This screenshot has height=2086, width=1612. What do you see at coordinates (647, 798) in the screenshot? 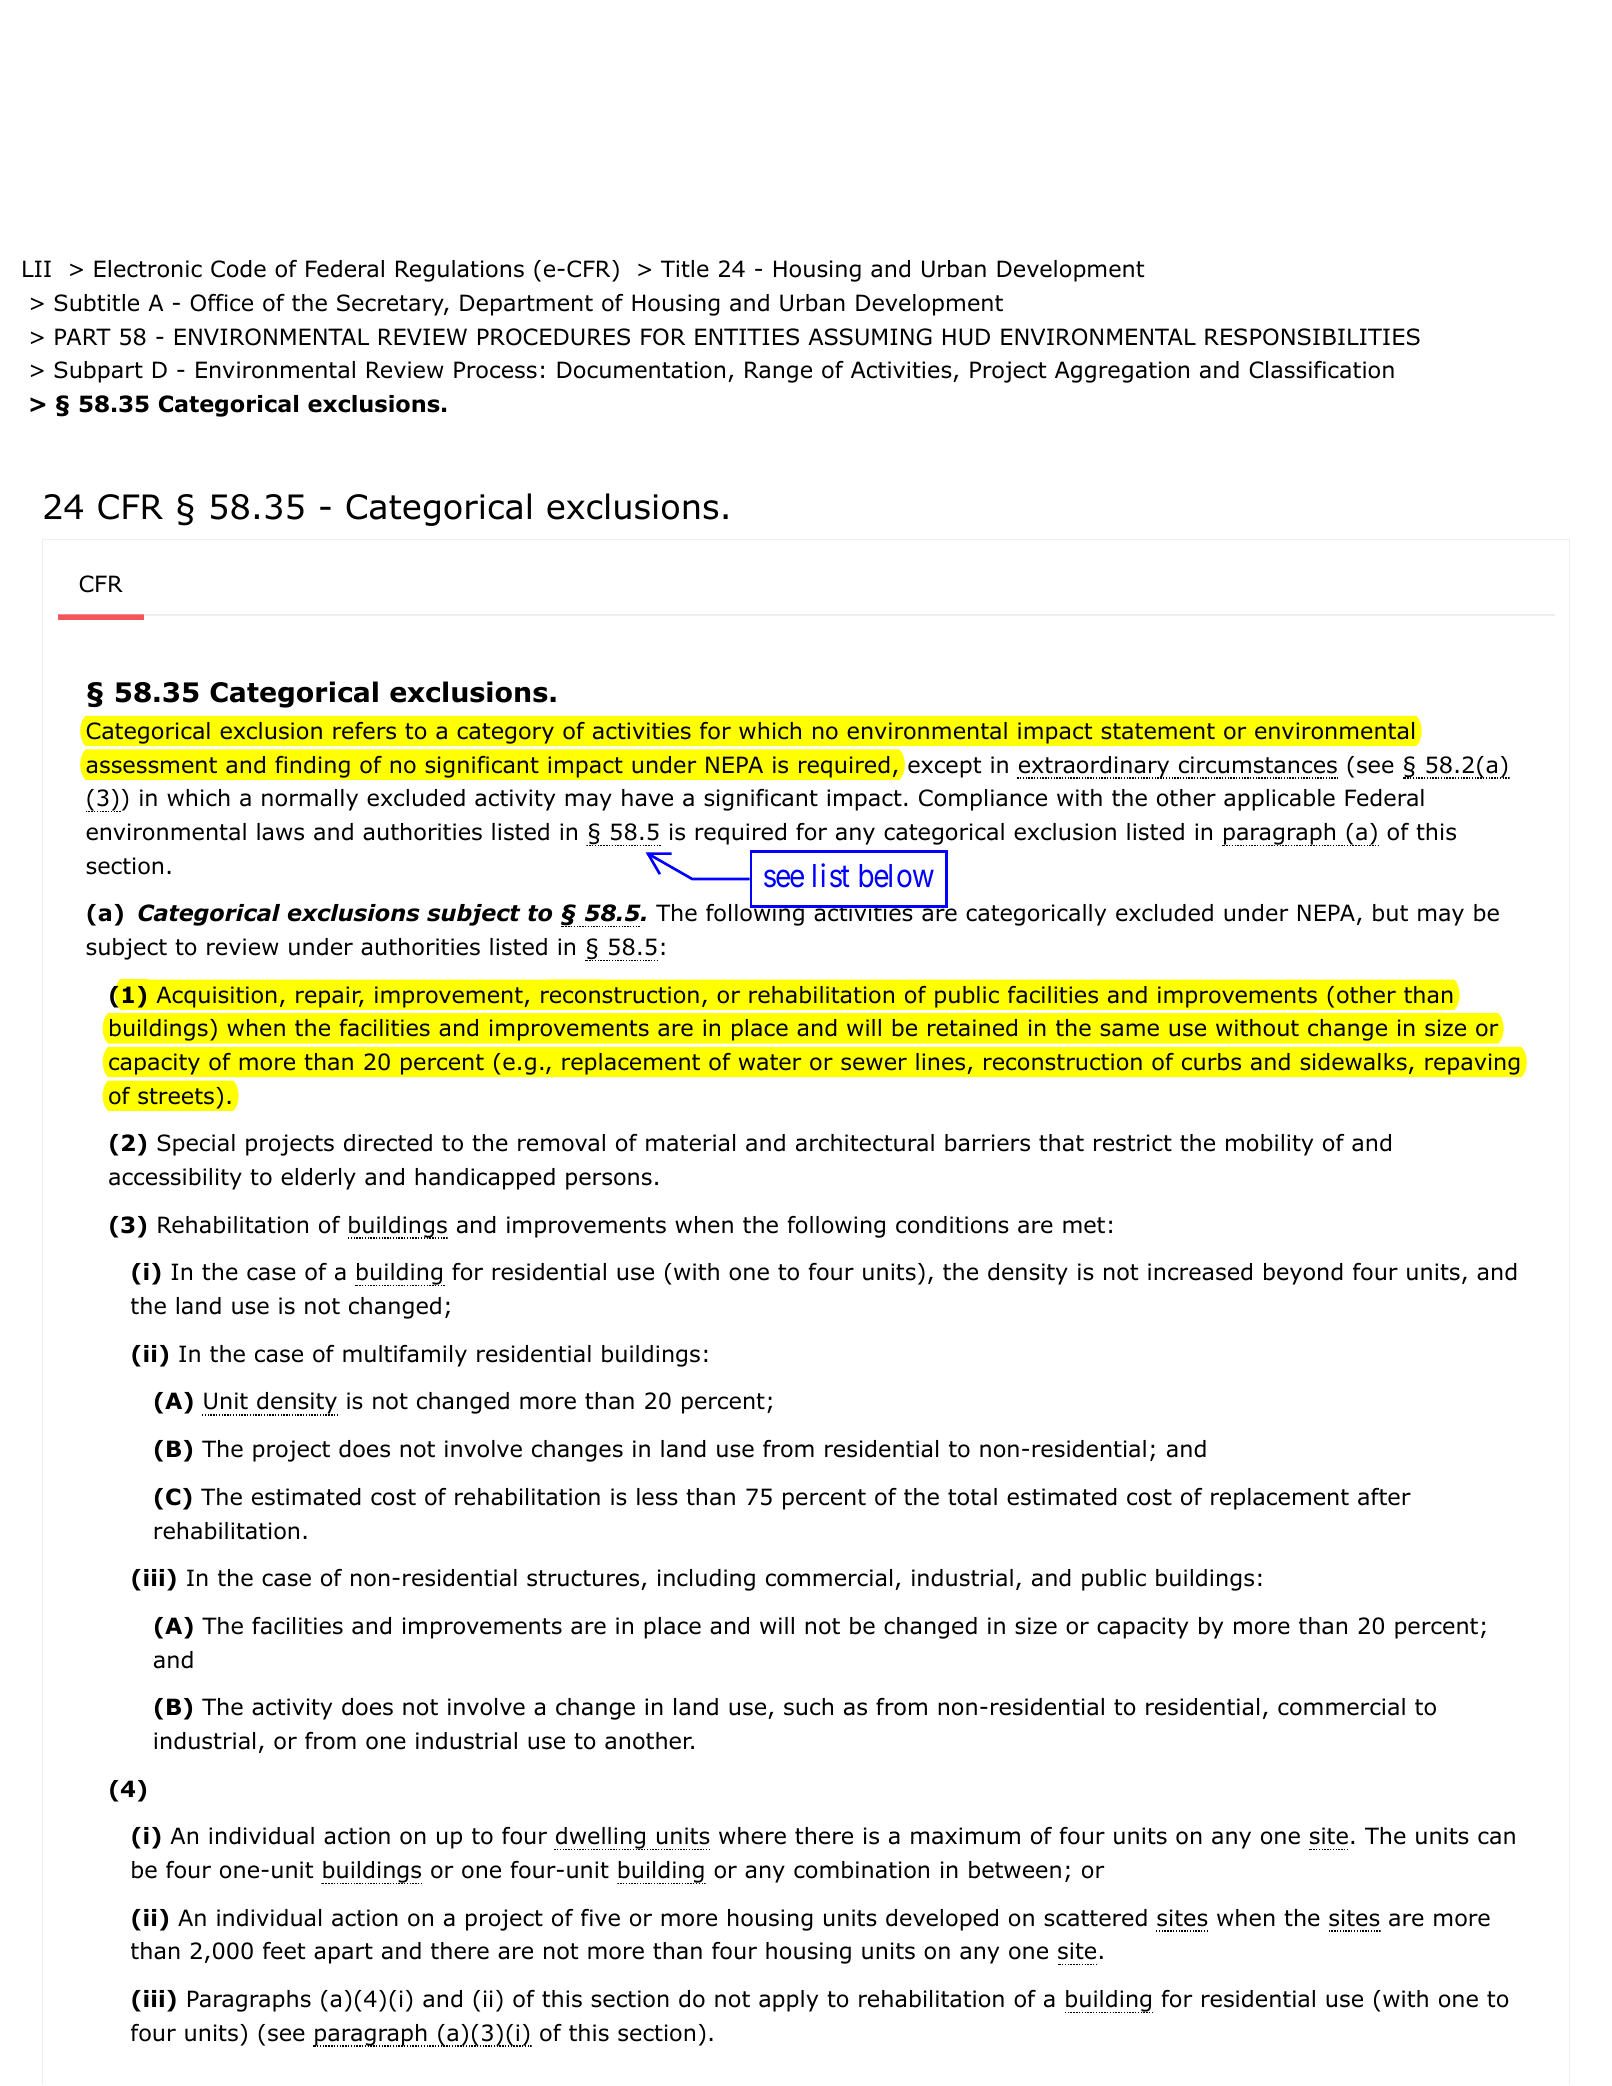
I see `have` at bounding box center [647, 798].
